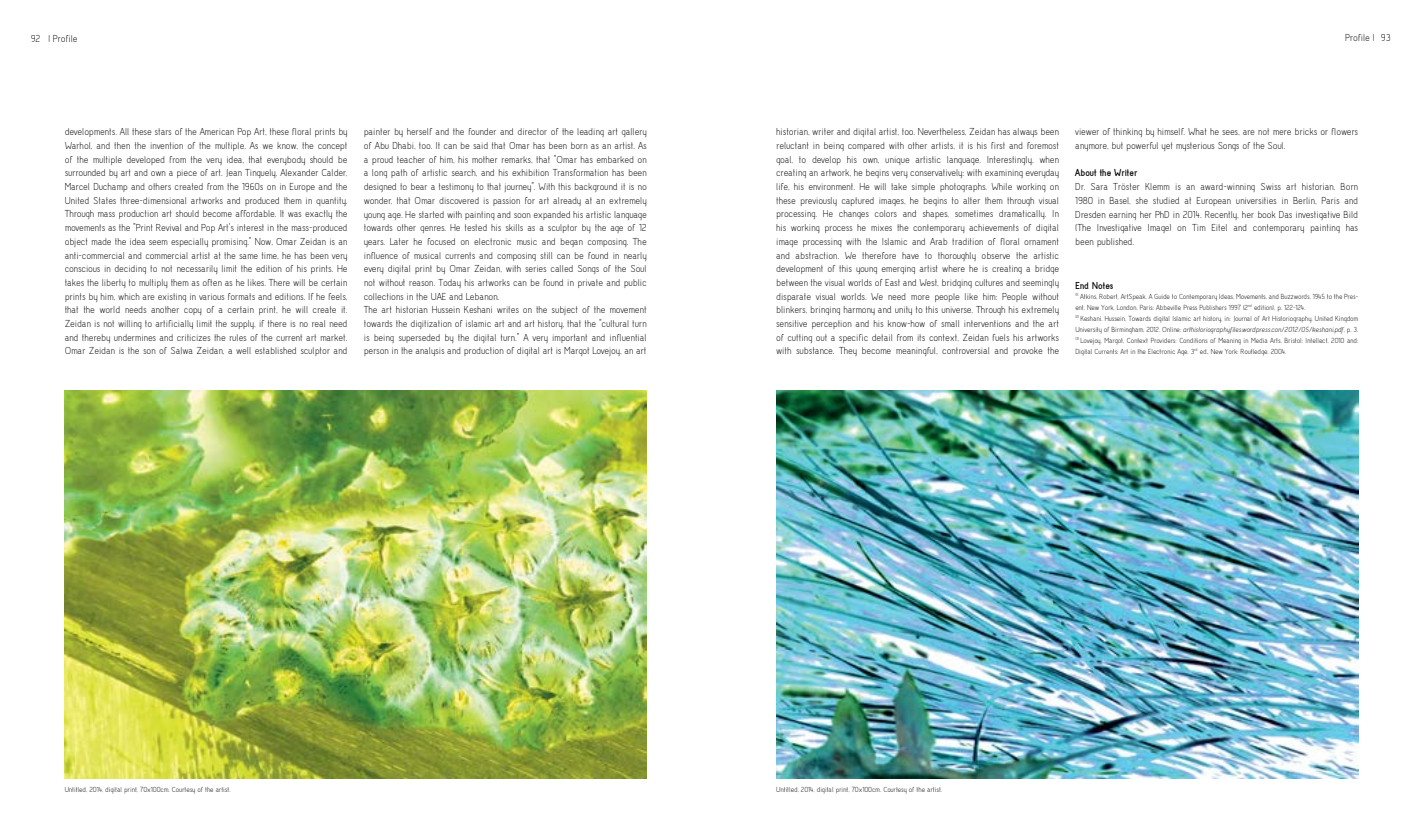  I want to click on Notes, so click(1102, 285).
